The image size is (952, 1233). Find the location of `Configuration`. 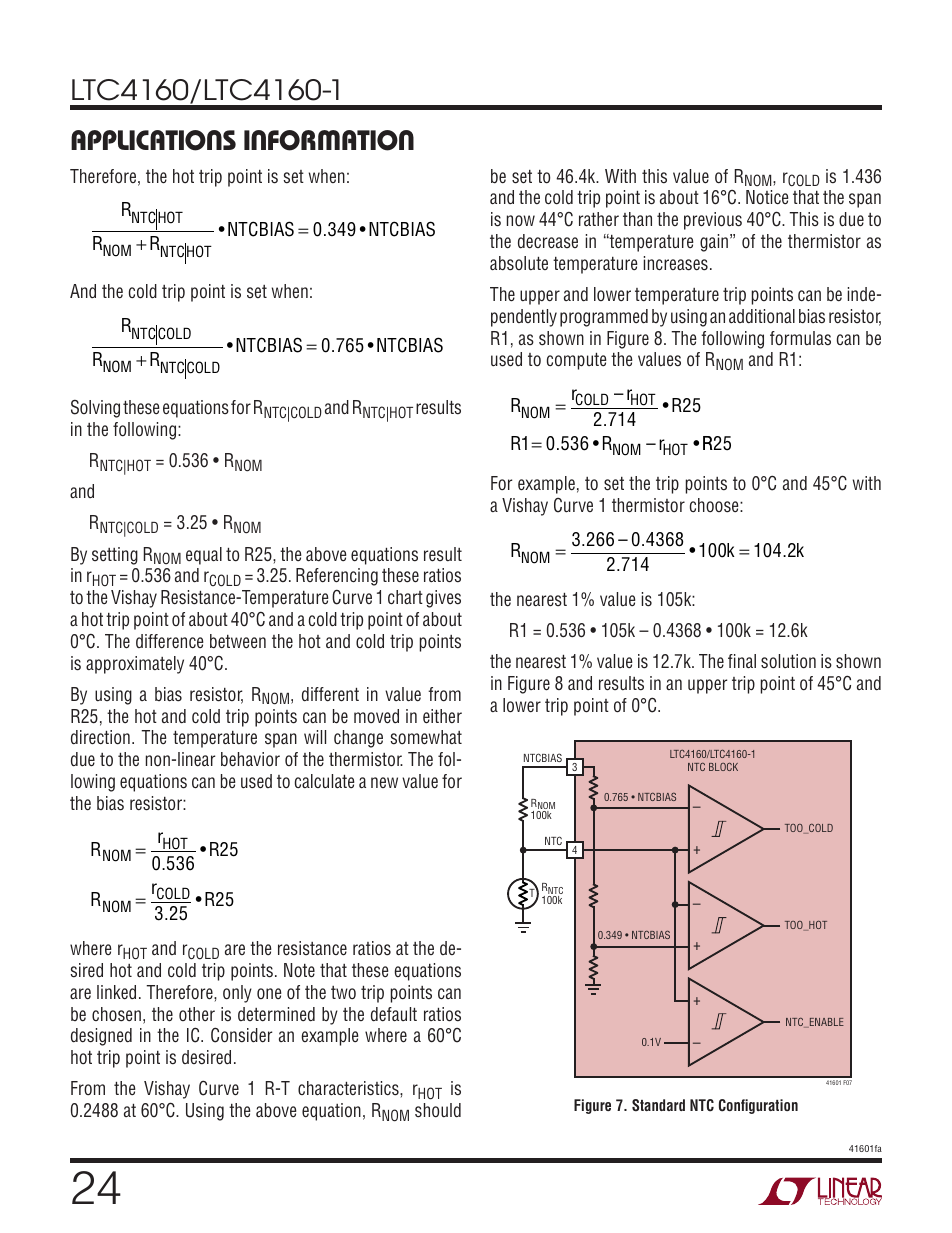

Configuration is located at coordinates (758, 1106).
